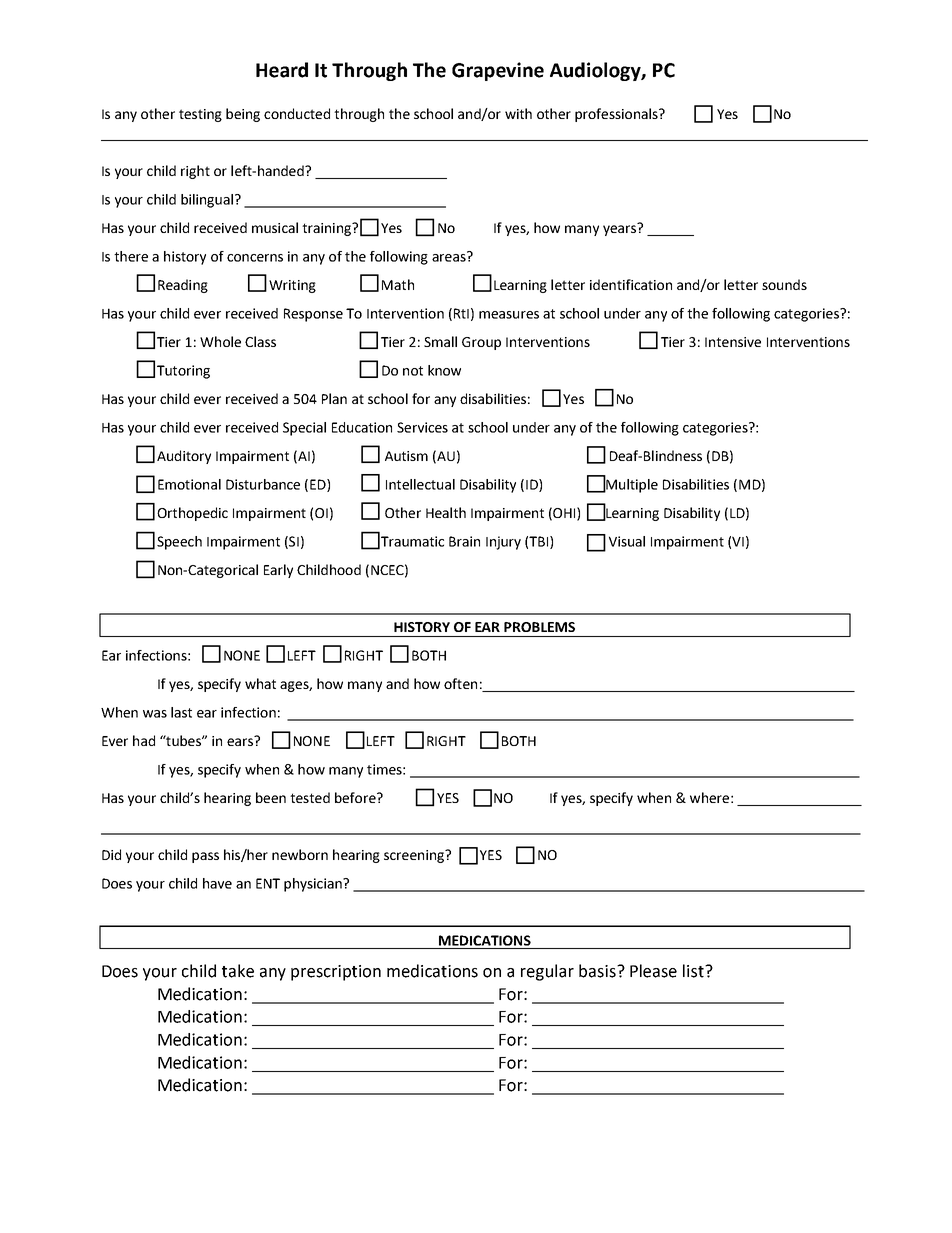  What do you see at coordinates (627, 541) in the image?
I see `Visual` at bounding box center [627, 541].
